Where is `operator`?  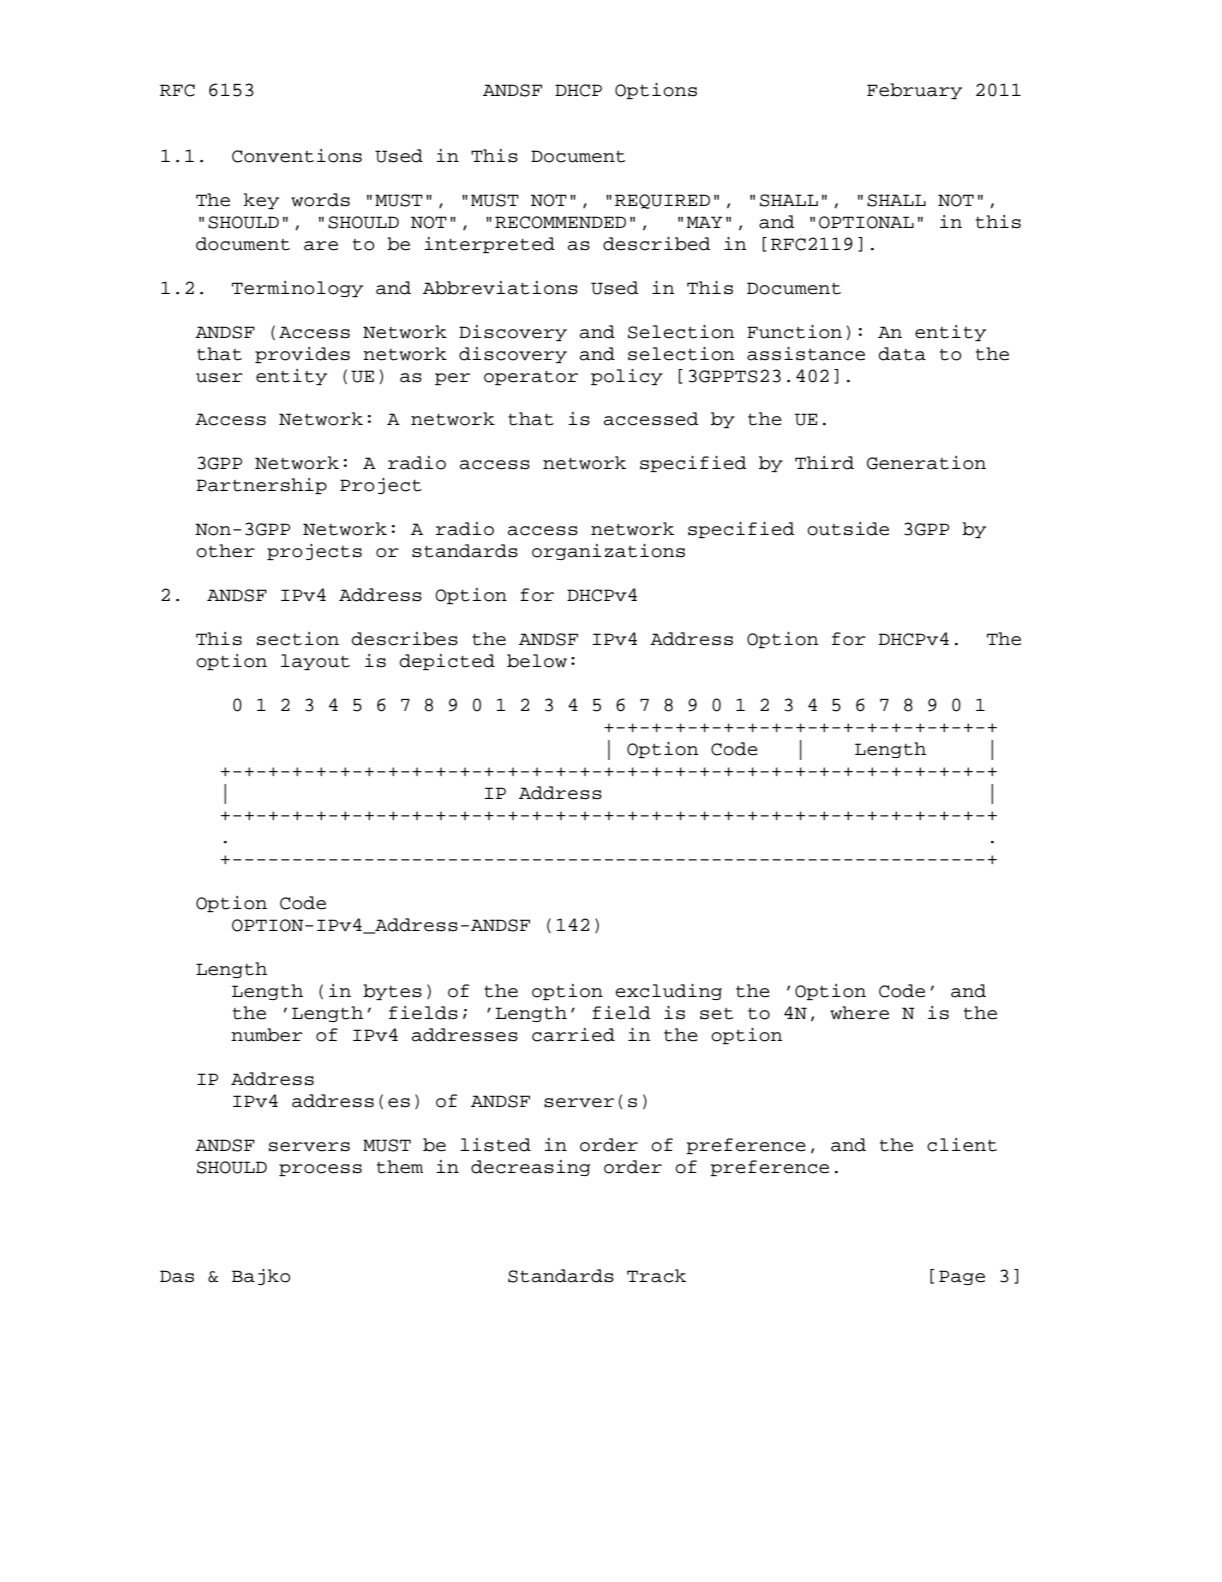 operator is located at coordinates (531, 378).
